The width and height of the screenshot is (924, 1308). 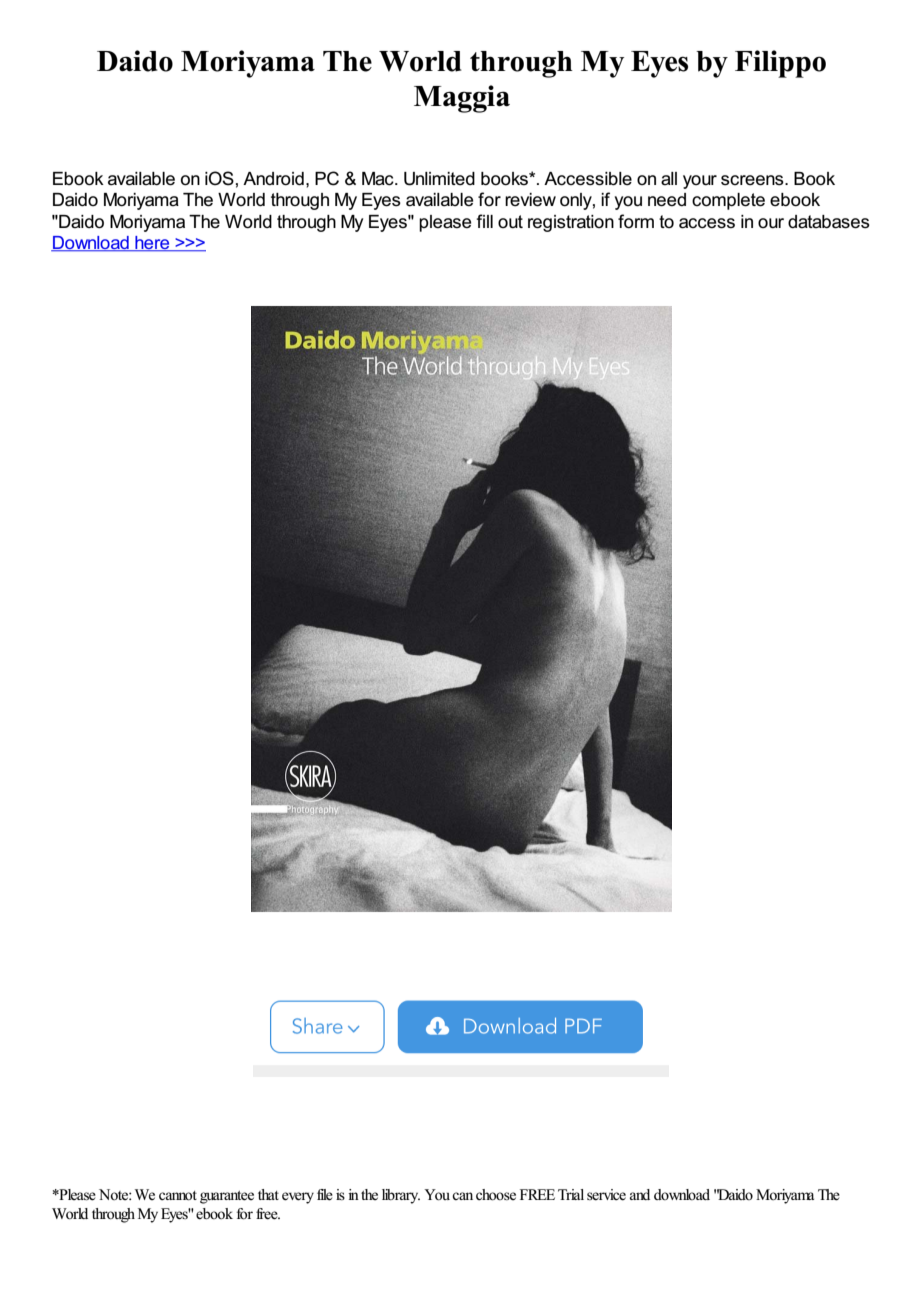 What do you see at coordinates (273, 179) in the screenshot?
I see `Android` at bounding box center [273, 179].
